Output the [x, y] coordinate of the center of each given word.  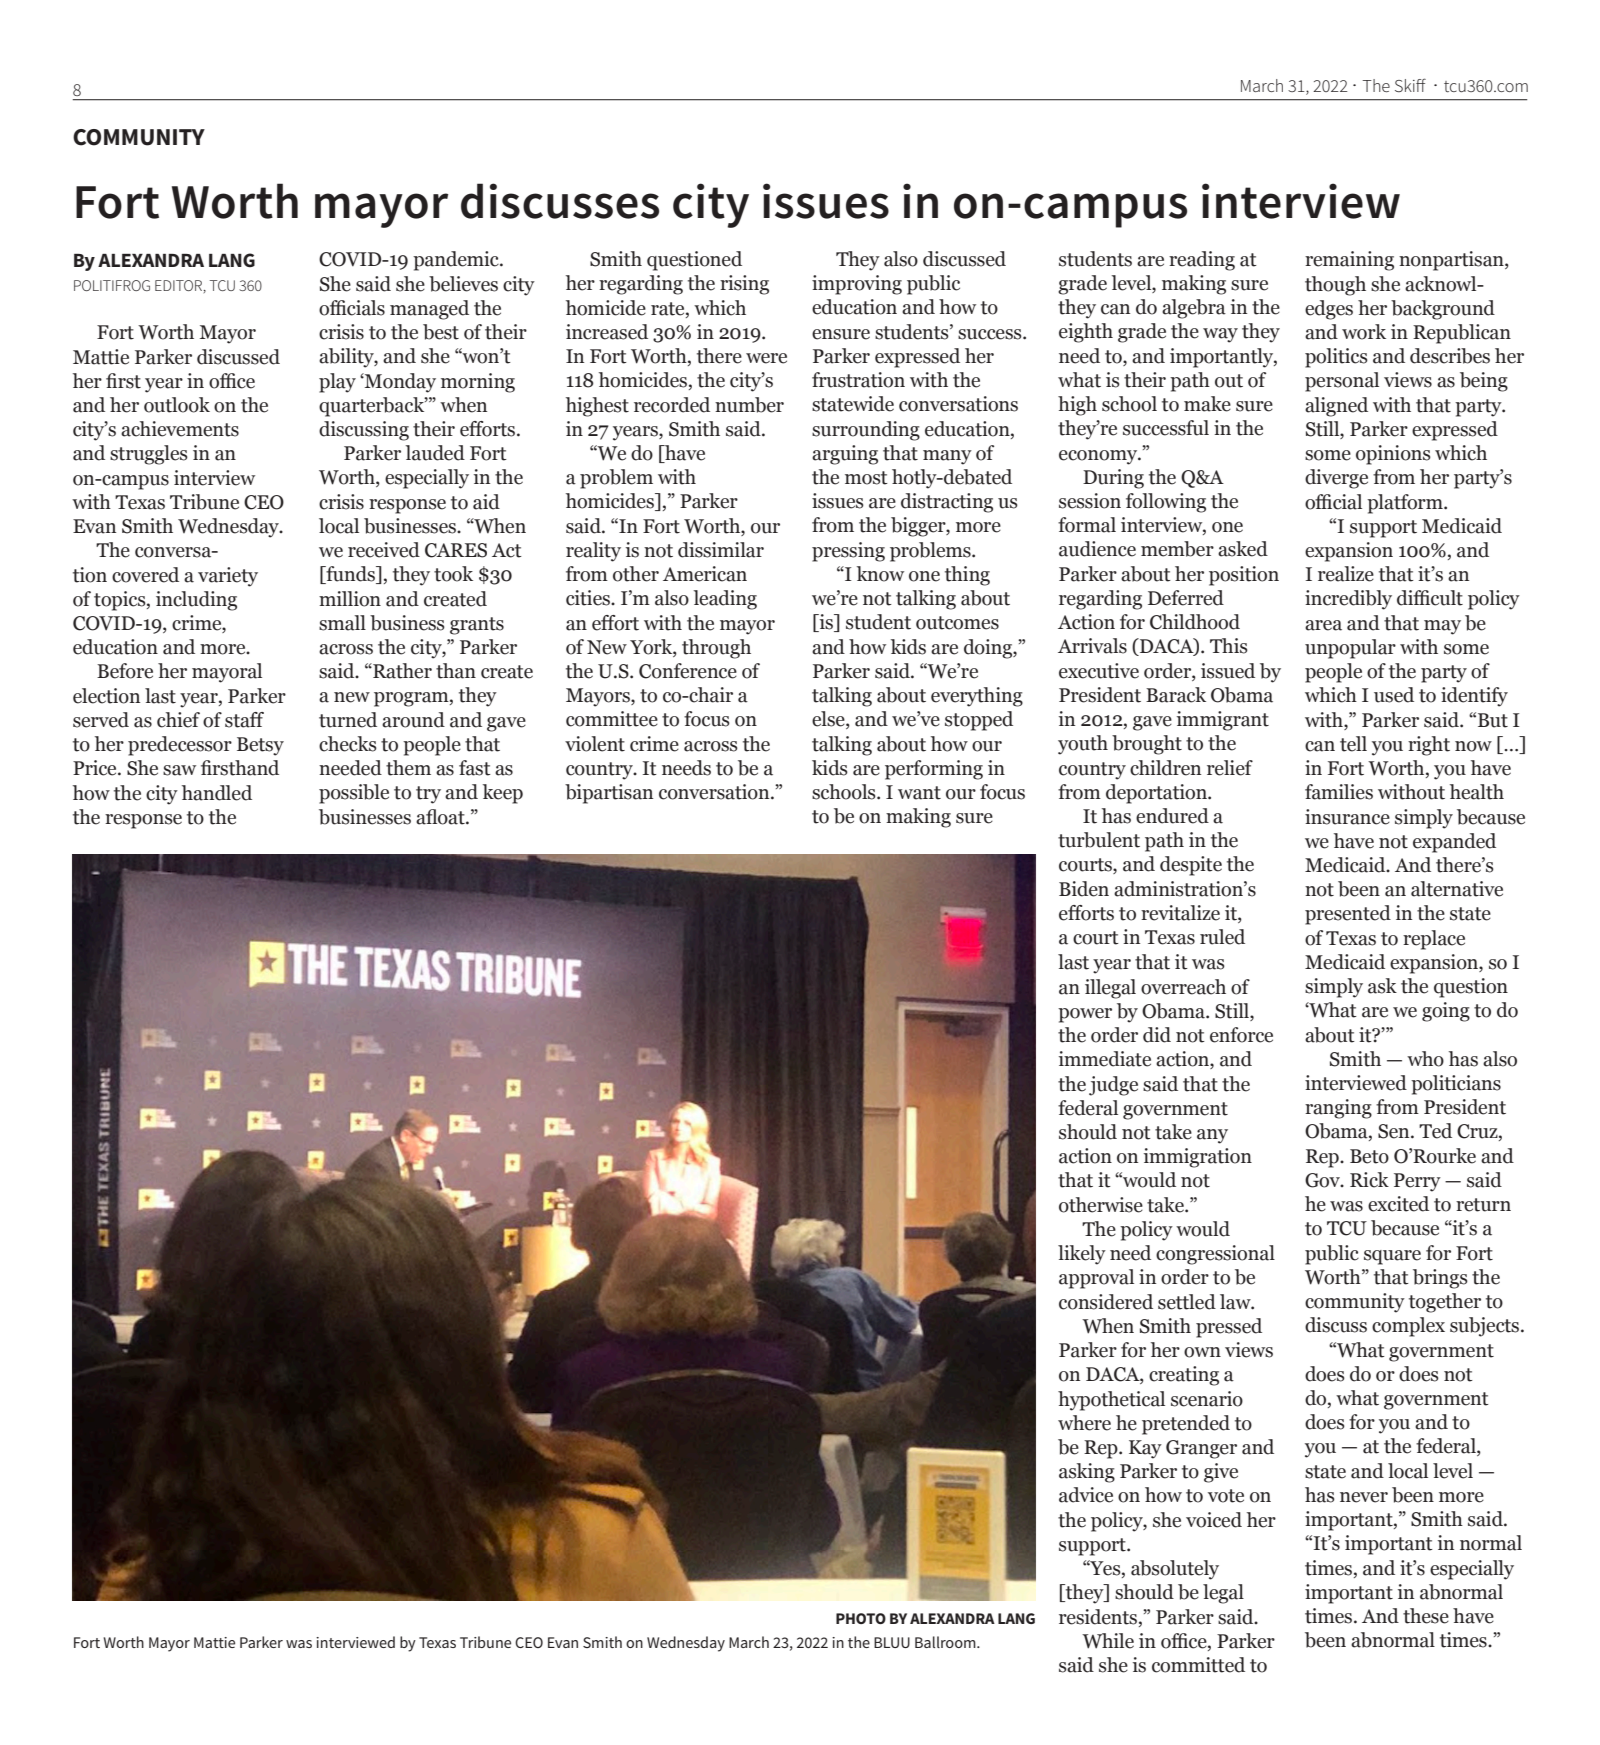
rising [744, 285]
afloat [441, 817]
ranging [1338, 1109]
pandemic [457, 261]
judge [1113, 1086]
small [342, 623]
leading [725, 600]
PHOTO [861, 1618]
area [1323, 625]
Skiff [1410, 85]
